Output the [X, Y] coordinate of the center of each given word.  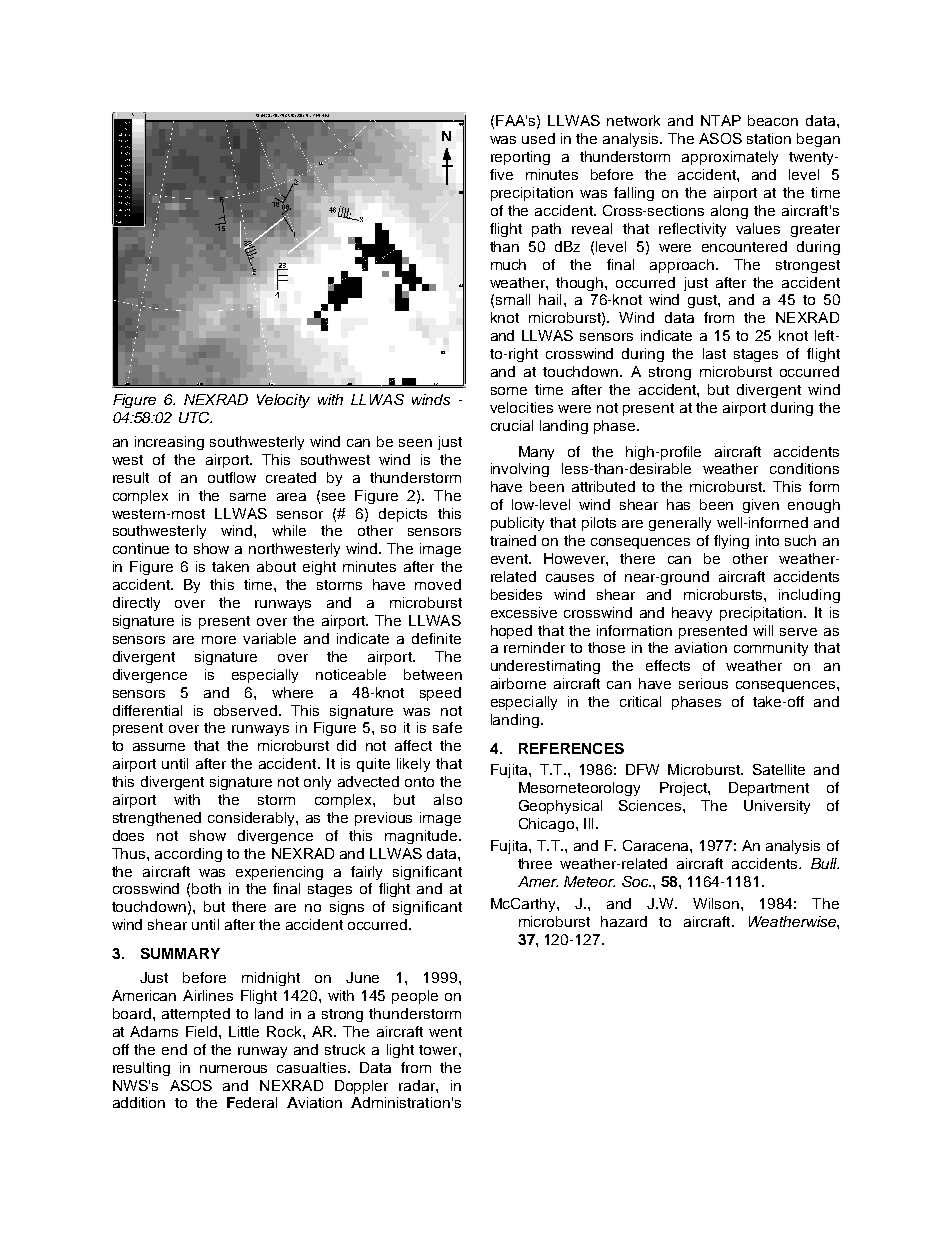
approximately [730, 158]
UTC [195, 417]
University [777, 807]
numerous [233, 1069]
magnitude [421, 837]
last [714, 353]
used [538, 138]
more [219, 640]
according [188, 855]
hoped [511, 632]
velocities [521, 407]
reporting [520, 158]
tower [439, 1050]
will [763, 630]
